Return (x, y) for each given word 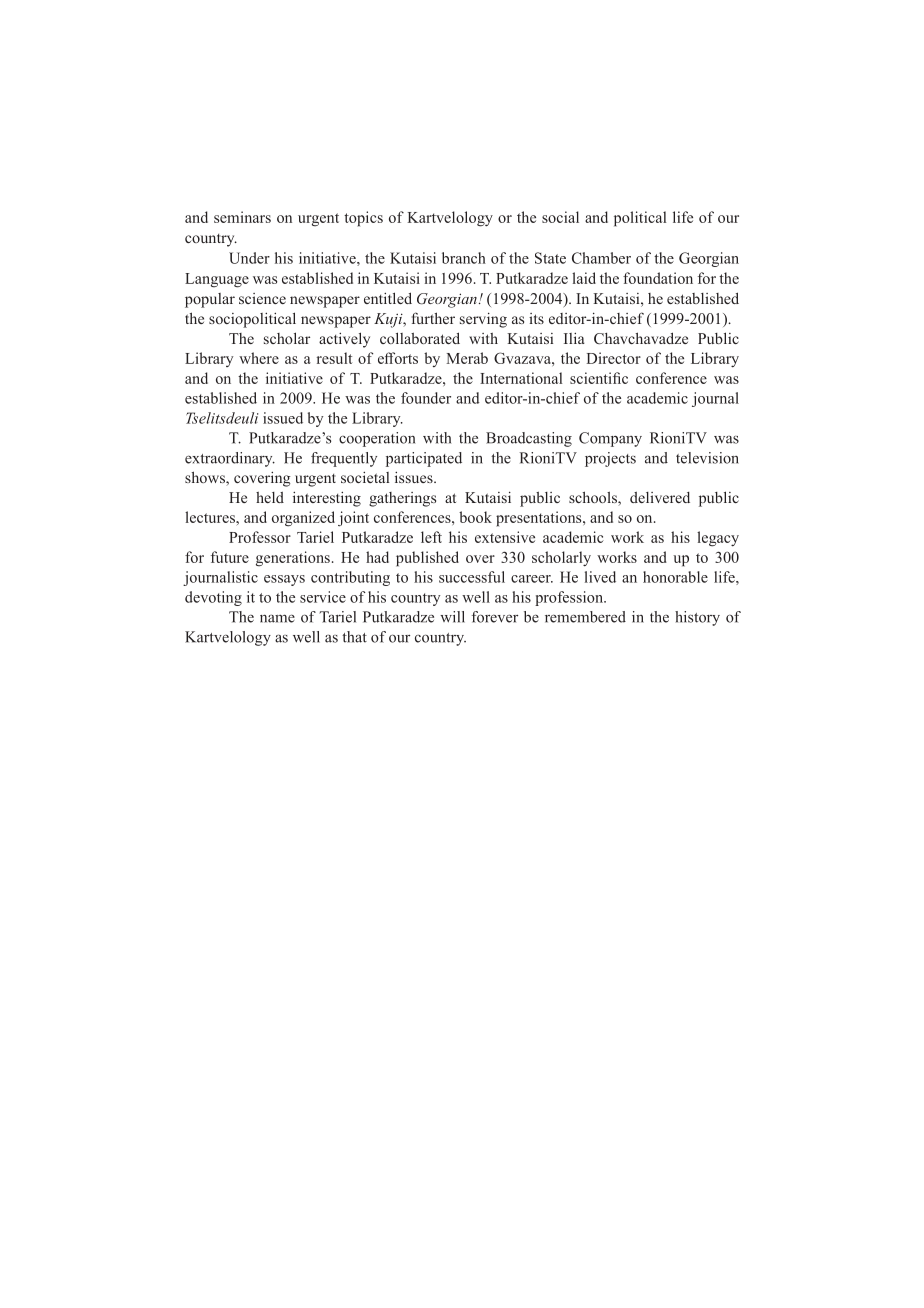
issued (283, 418)
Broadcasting (529, 439)
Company (610, 439)
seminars (242, 217)
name (277, 618)
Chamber (601, 258)
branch (464, 258)
